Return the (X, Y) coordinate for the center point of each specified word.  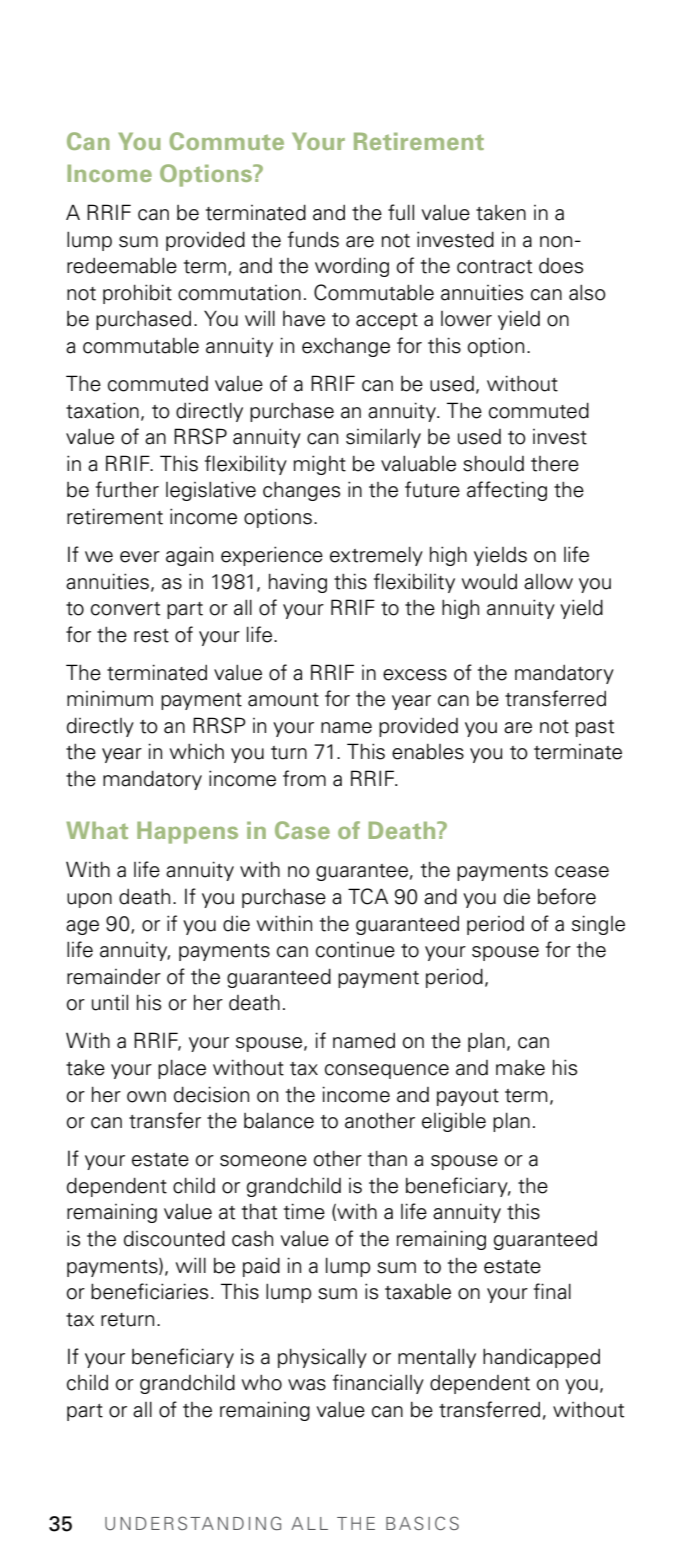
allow (548, 581)
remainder (114, 976)
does (561, 266)
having (298, 583)
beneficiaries (149, 1291)
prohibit (137, 294)
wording (352, 267)
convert (125, 609)
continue (355, 950)
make (520, 1067)
